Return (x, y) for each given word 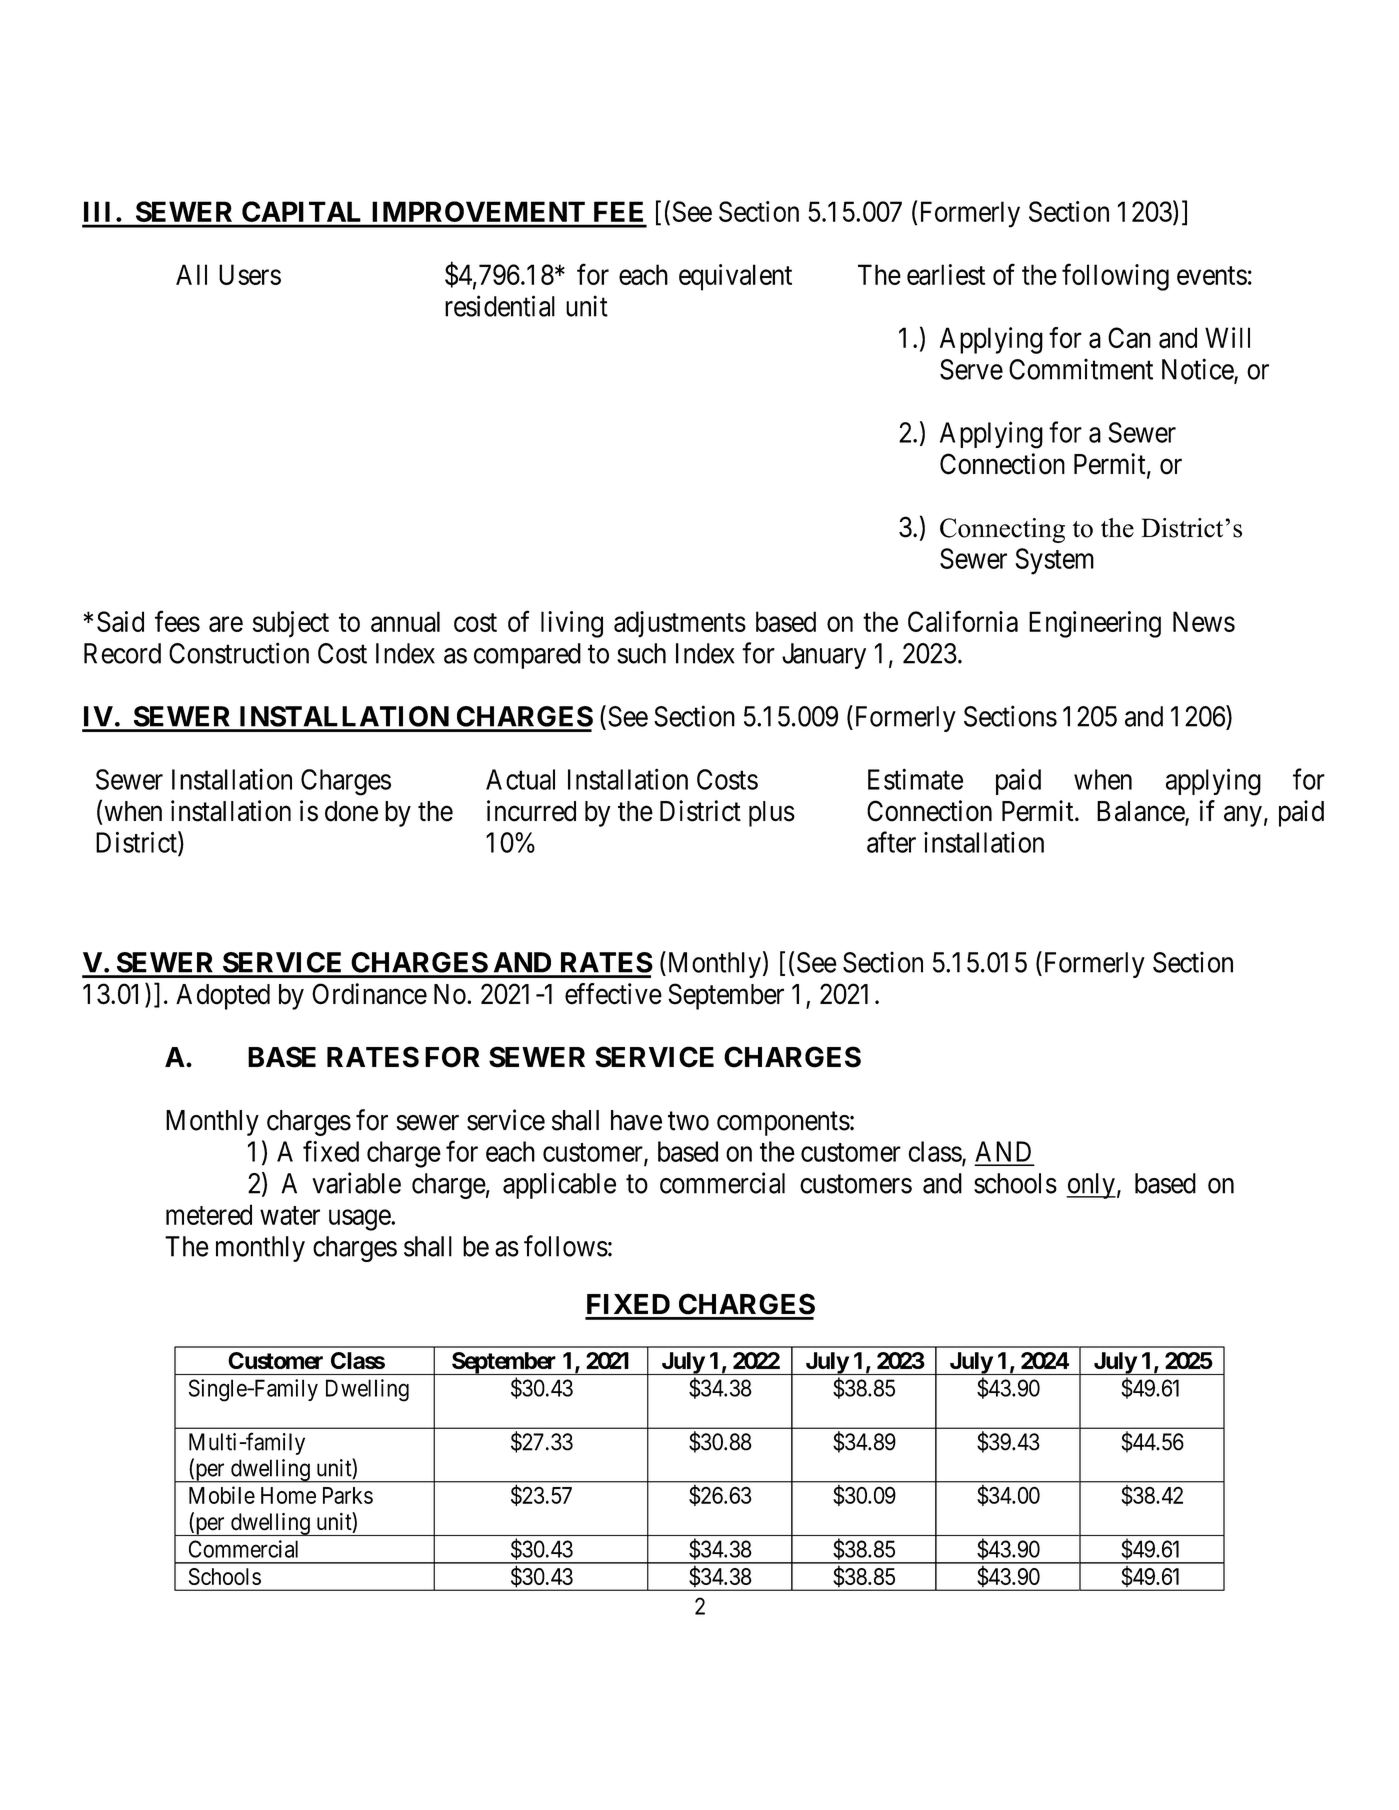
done (351, 811)
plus (772, 814)
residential (500, 306)
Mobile (222, 1495)
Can (1129, 338)
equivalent (735, 277)
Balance (1141, 812)
